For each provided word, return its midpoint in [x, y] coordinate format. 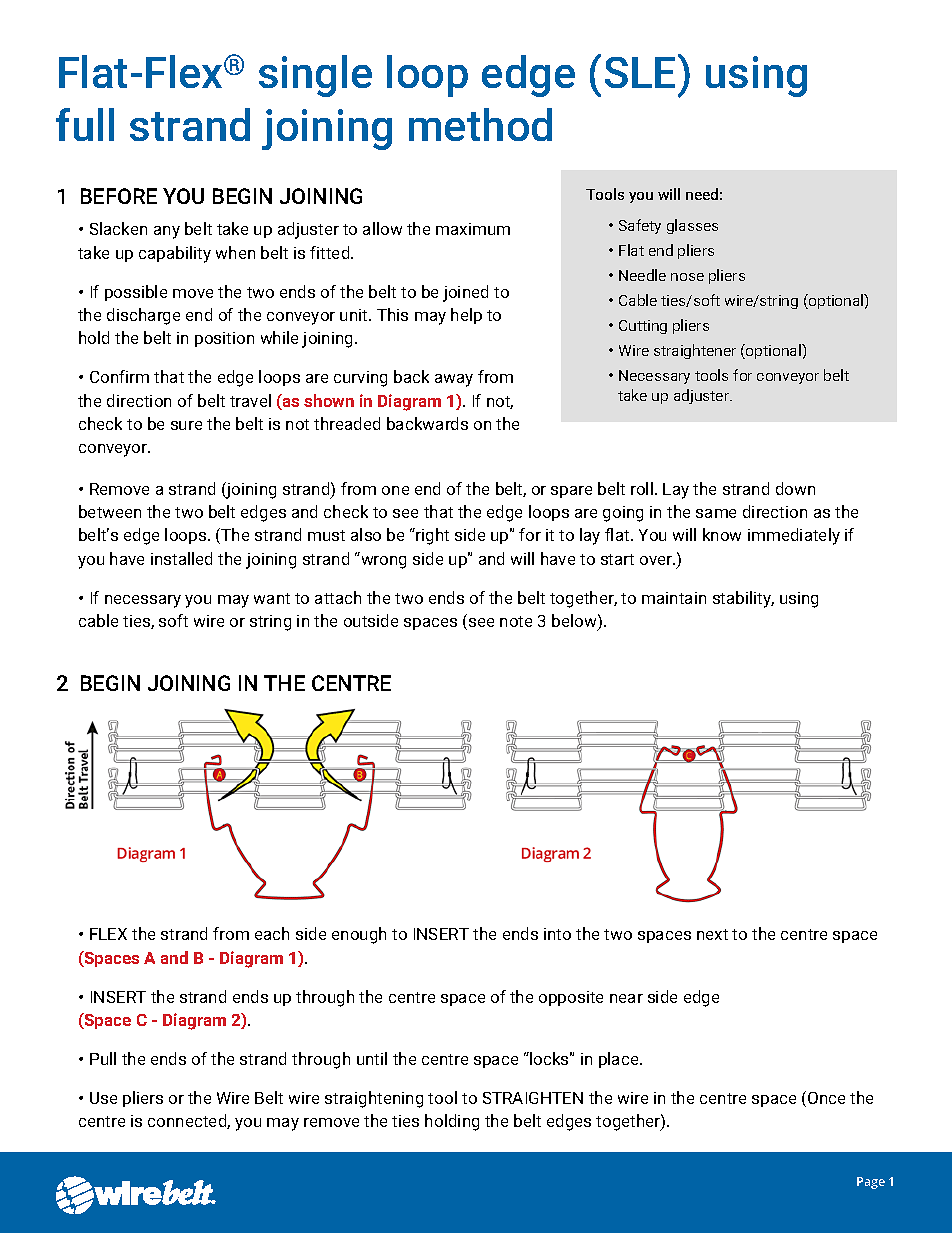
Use [103, 1098]
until [372, 1058]
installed [181, 558]
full [85, 124]
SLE [642, 71]
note [516, 621]
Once [826, 1098]
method [480, 124]
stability [743, 599]
